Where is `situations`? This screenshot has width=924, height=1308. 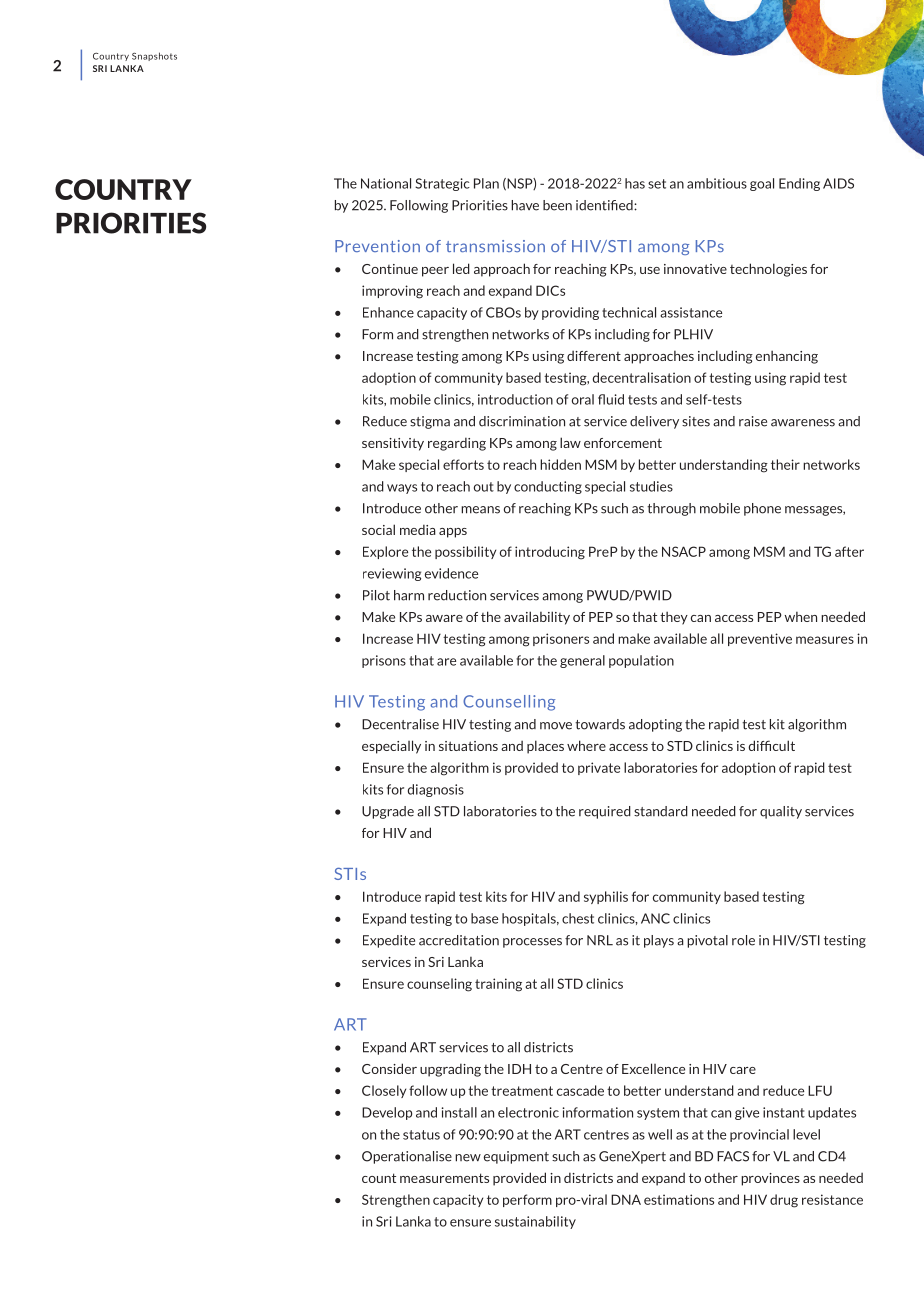 situations is located at coordinates (468, 746).
